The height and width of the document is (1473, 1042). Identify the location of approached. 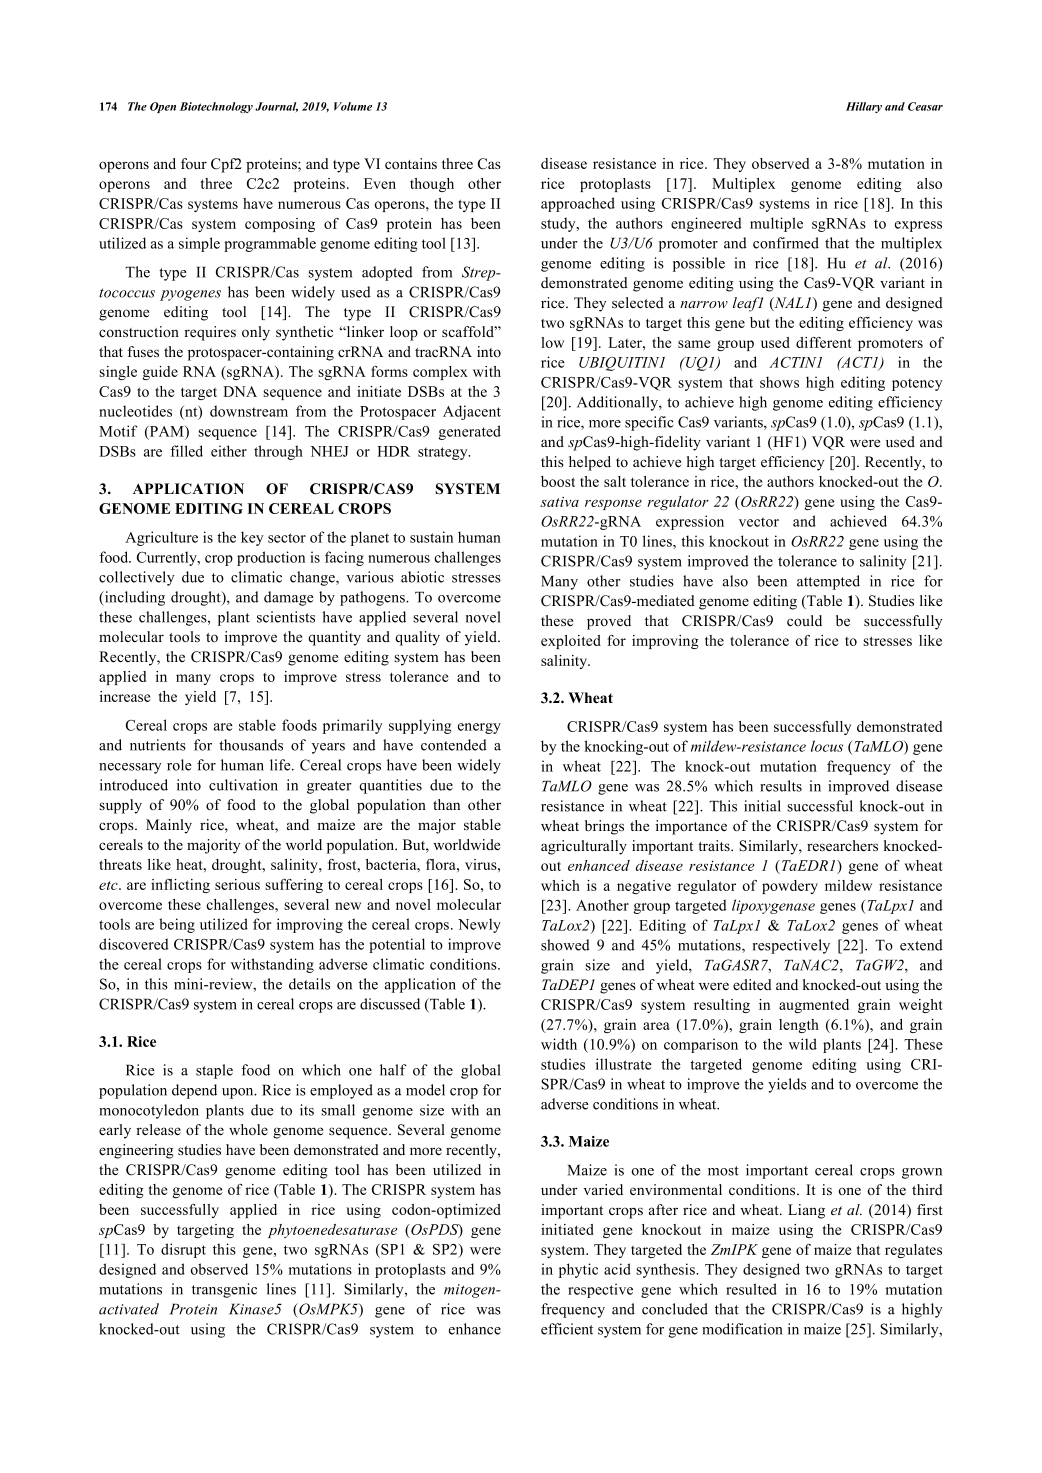
(578, 204).
